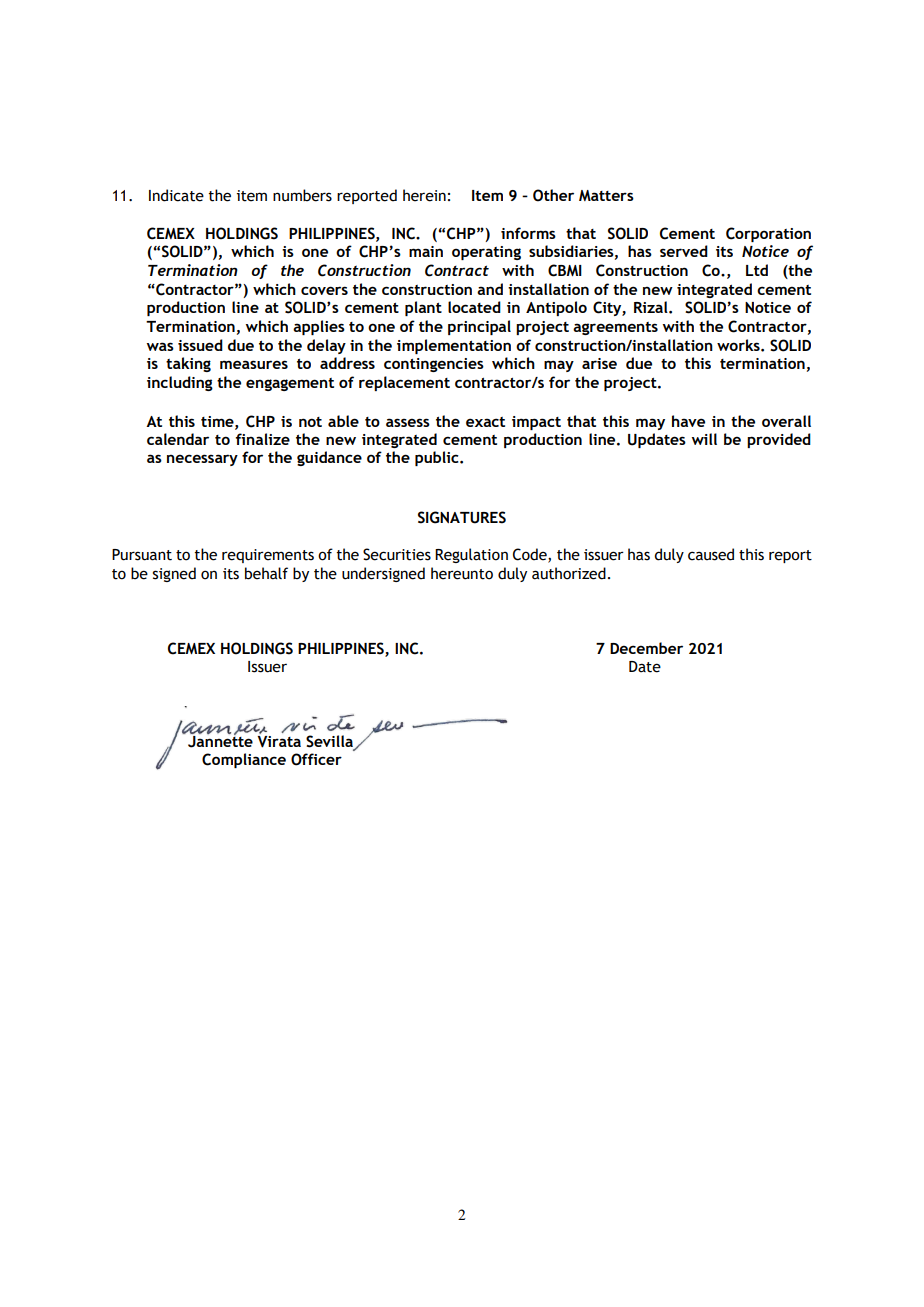 This screenshot has height=1307, width=924. I want to click on hereunto, so click(462, 573).
